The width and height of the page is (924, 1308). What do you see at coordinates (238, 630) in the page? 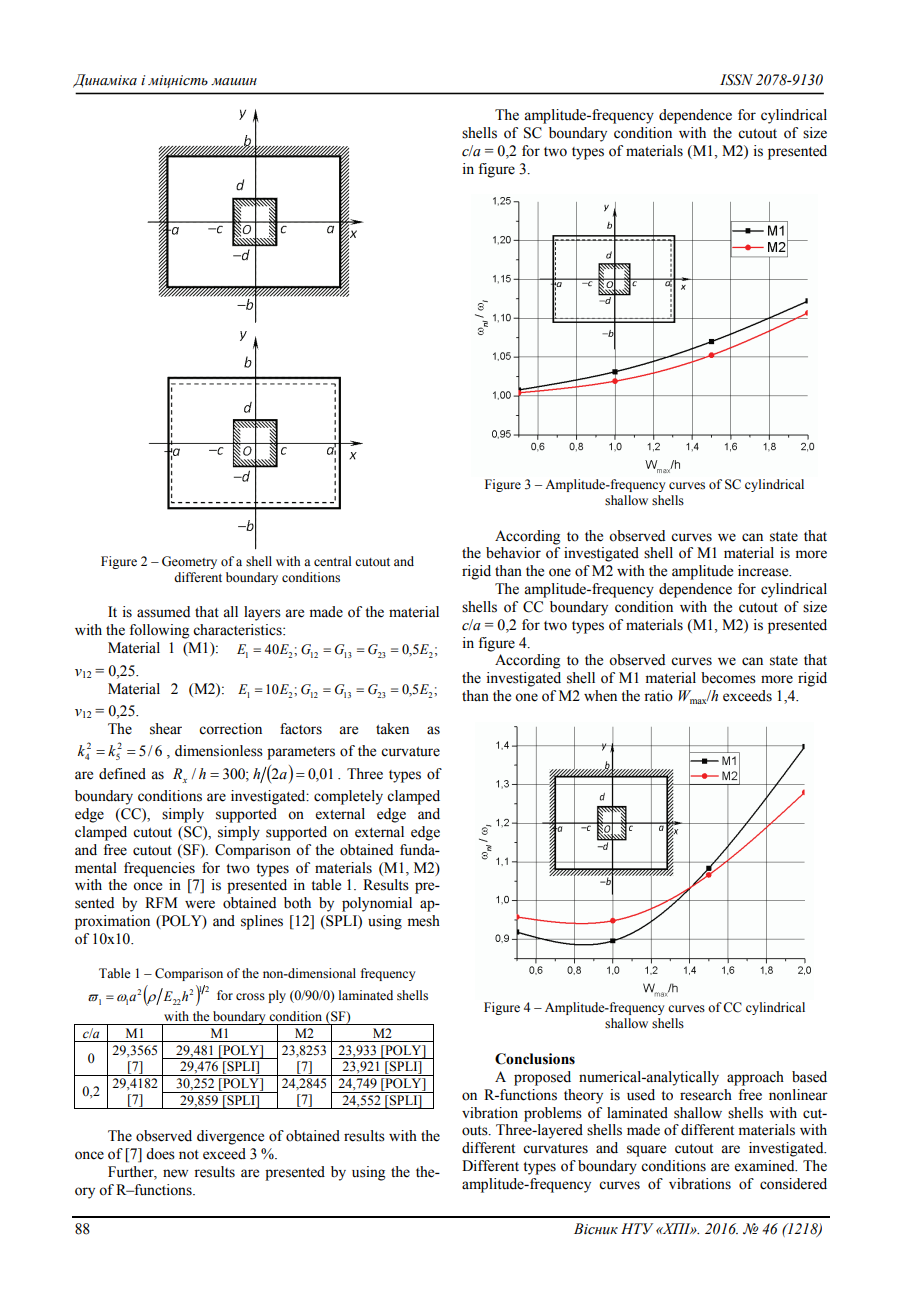
I see `characteristics` at bounding box center [238, 630].
